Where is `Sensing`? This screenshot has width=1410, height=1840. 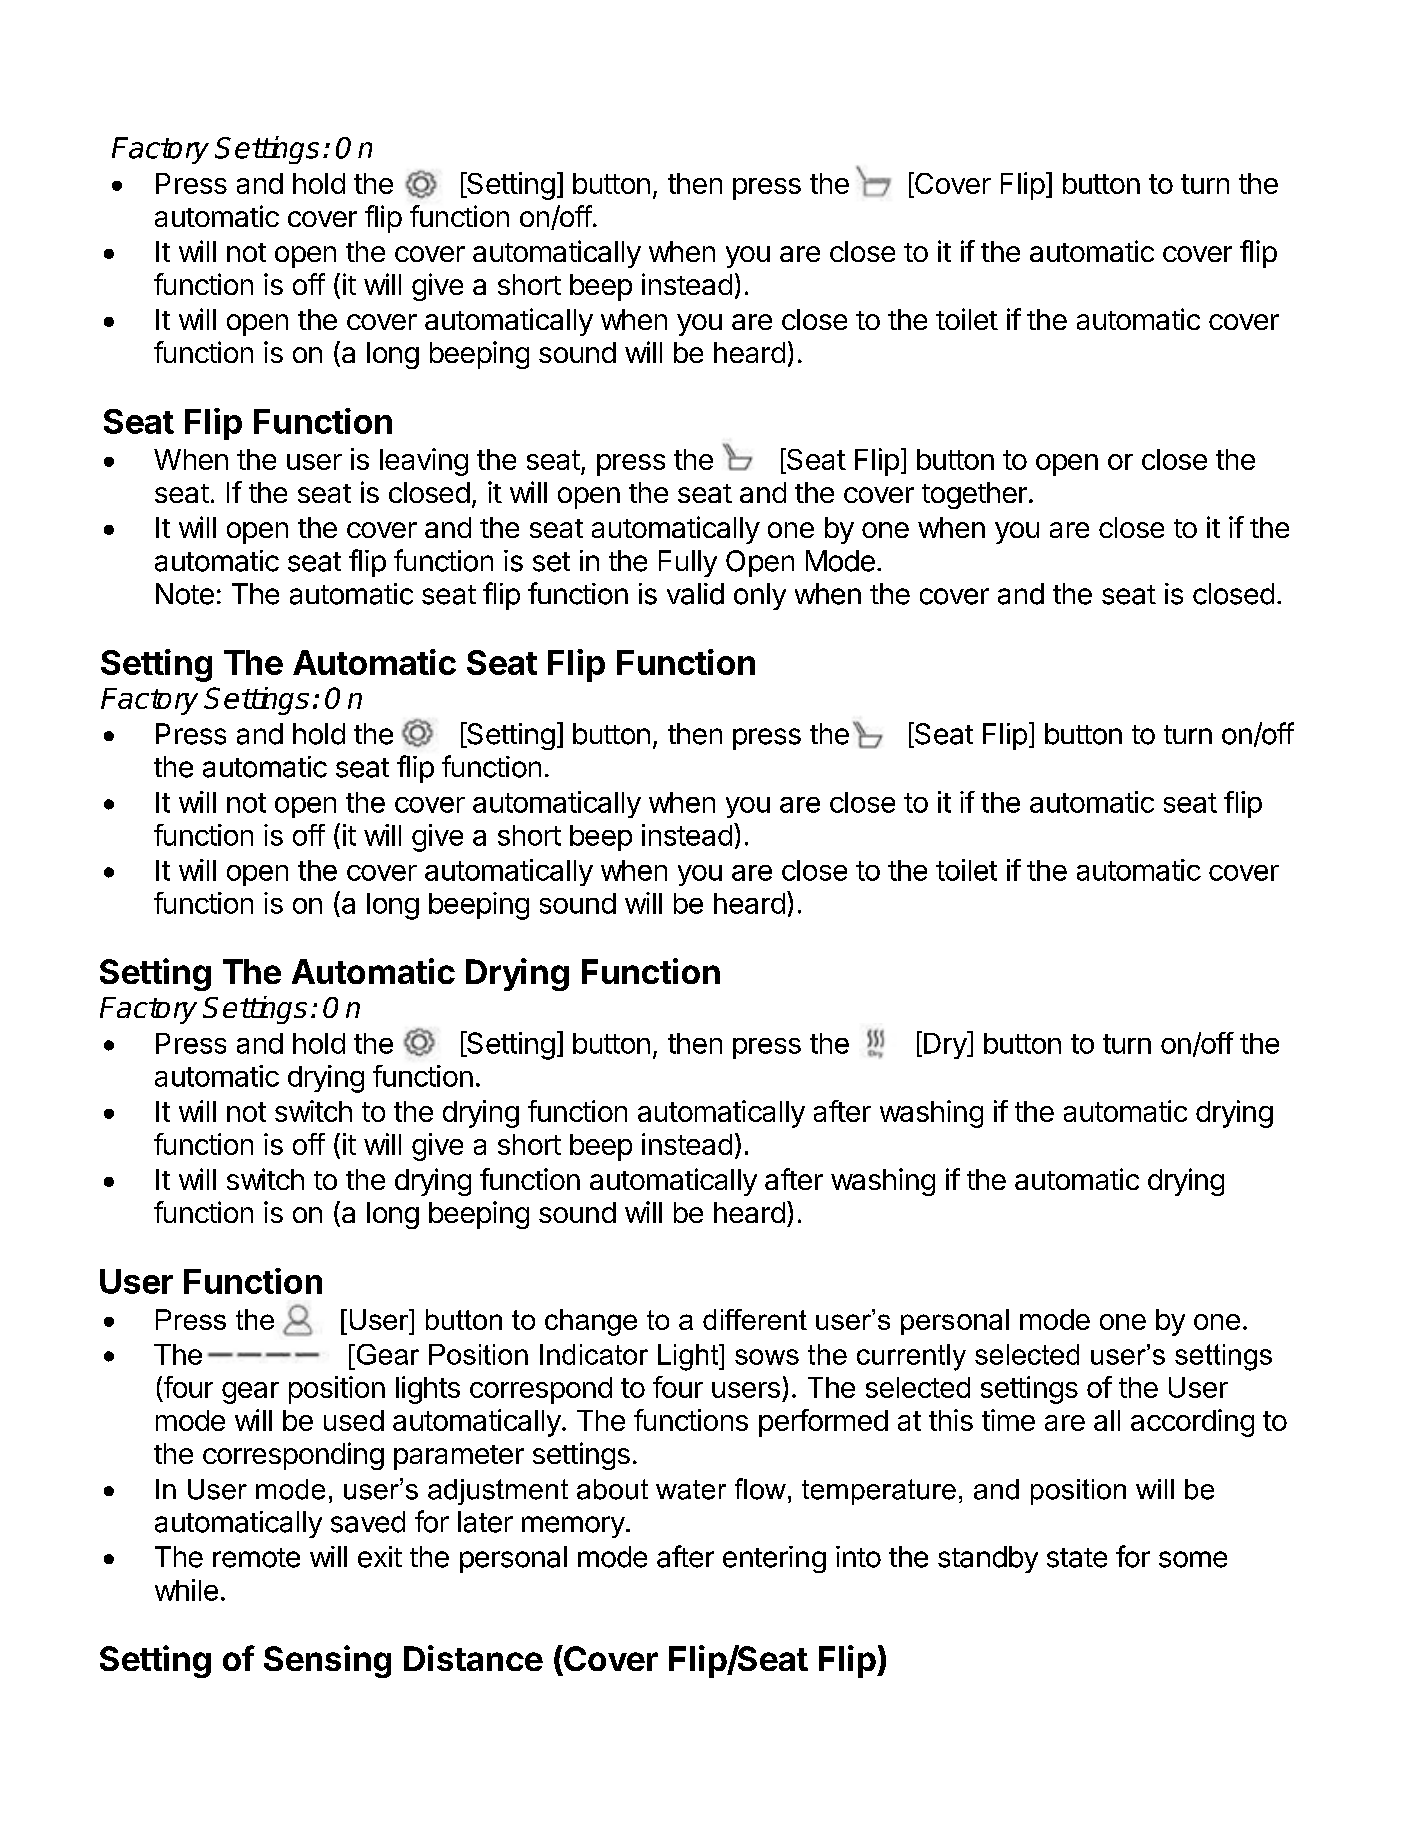
Sensing is located at coordinates (327, 1661).
